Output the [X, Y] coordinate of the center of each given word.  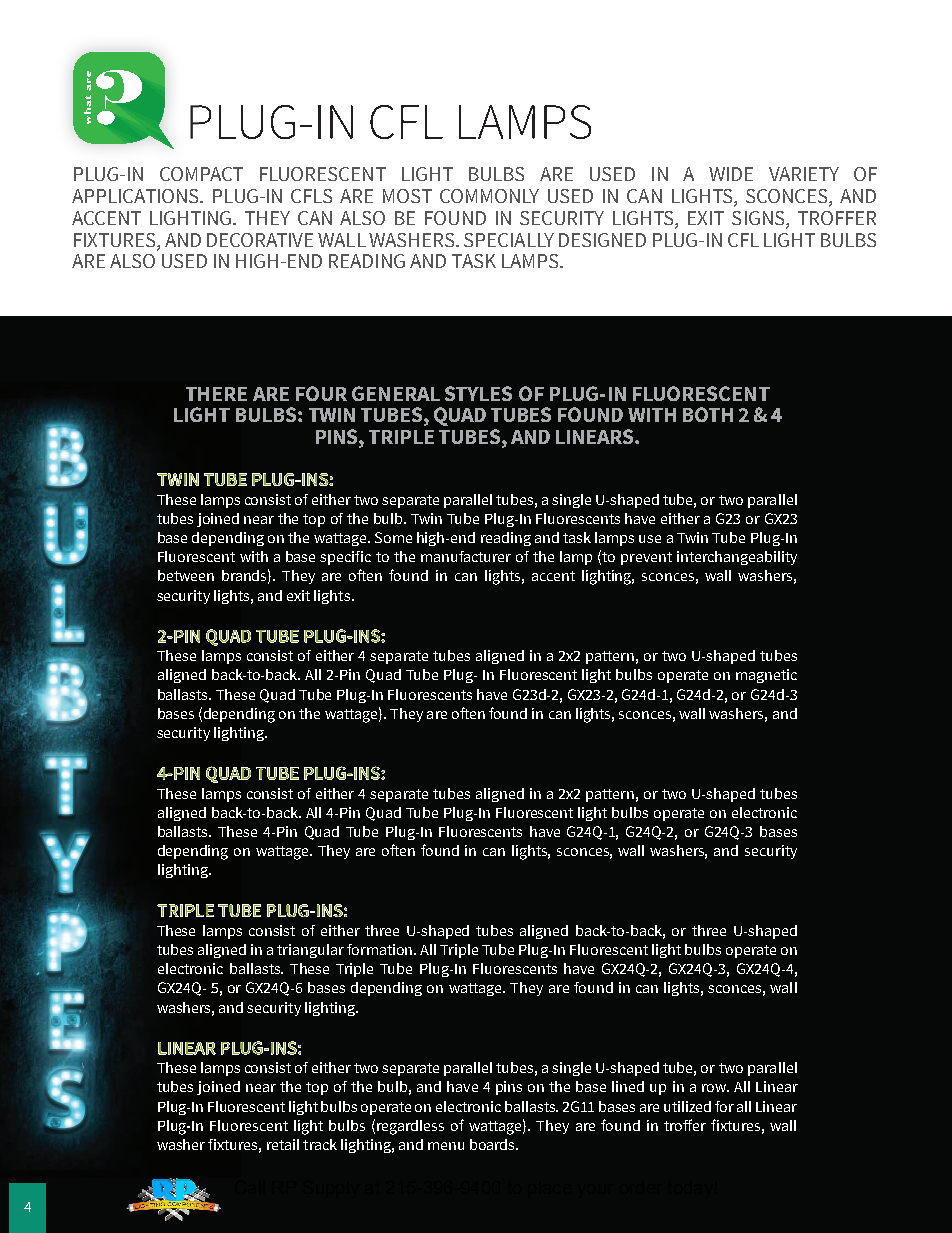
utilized [687, 1106]
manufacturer [466, 556]
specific [345, 558]
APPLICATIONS [136, 196]
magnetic [766, 676]
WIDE [731, 174]
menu [446, 1146]
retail [283, 1144]
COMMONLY [489, 196]
